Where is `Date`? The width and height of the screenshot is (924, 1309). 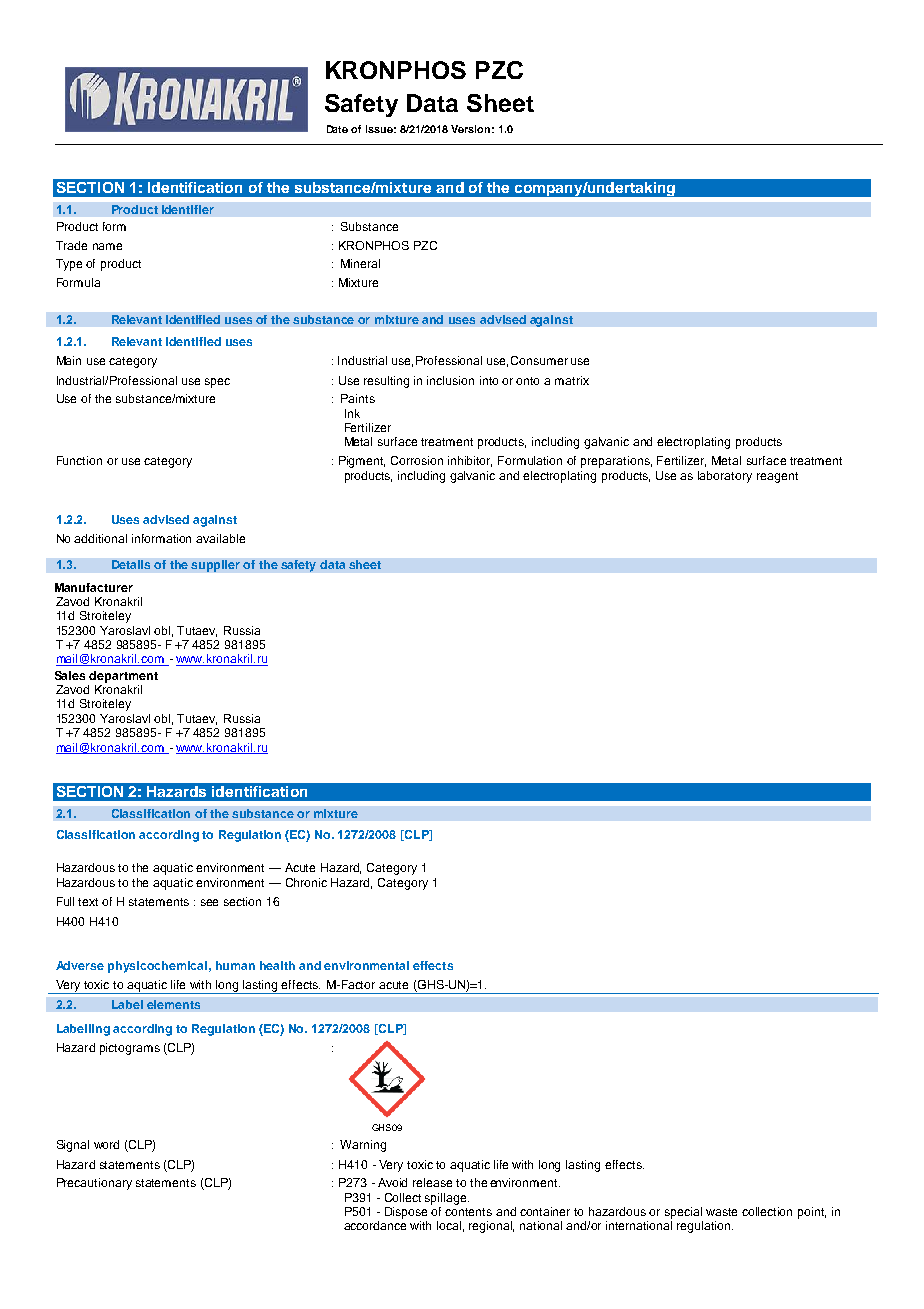
Date is located at coordinates (337, 129).
